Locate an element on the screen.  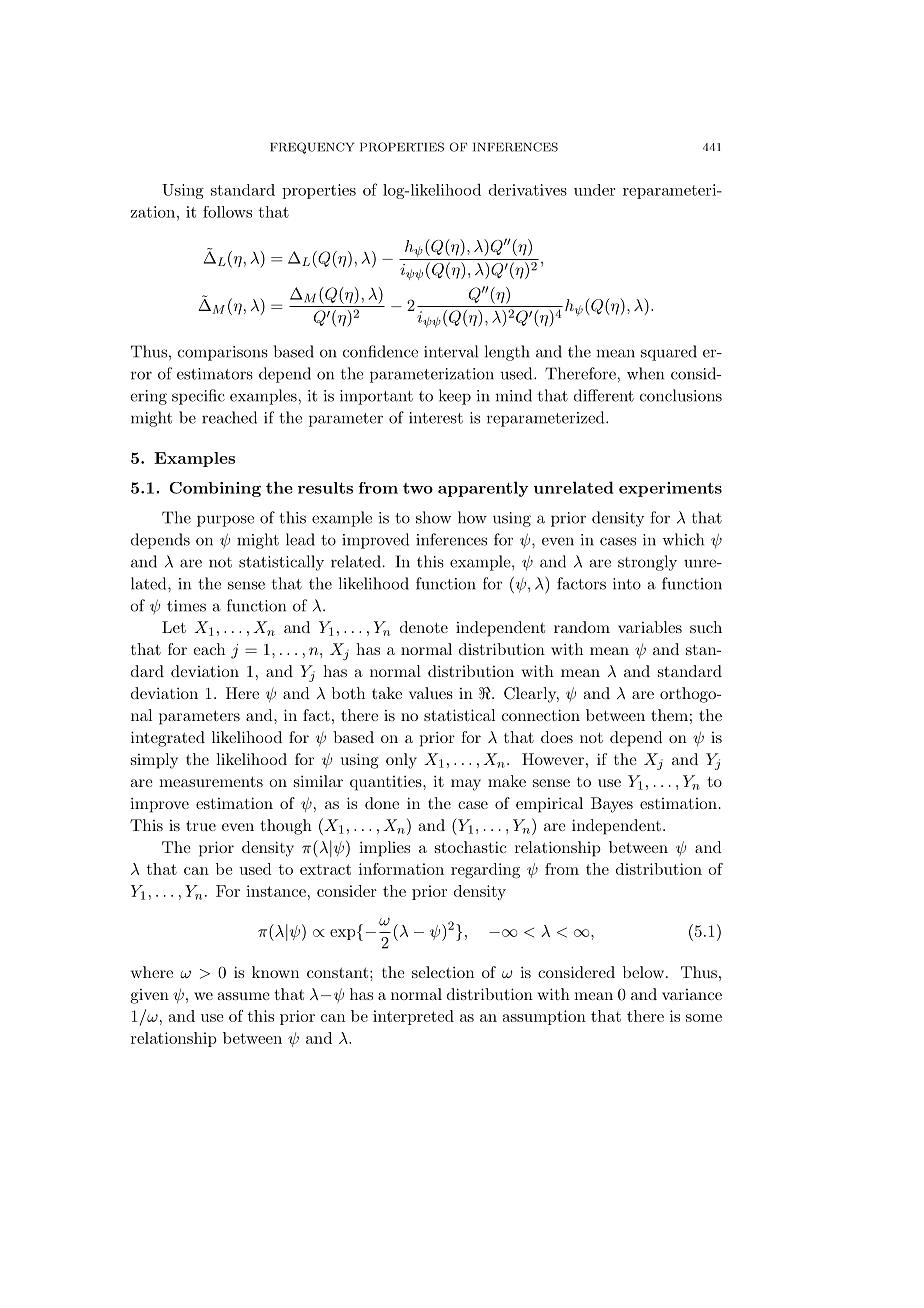
Let is located at coordinates (174, 627).
